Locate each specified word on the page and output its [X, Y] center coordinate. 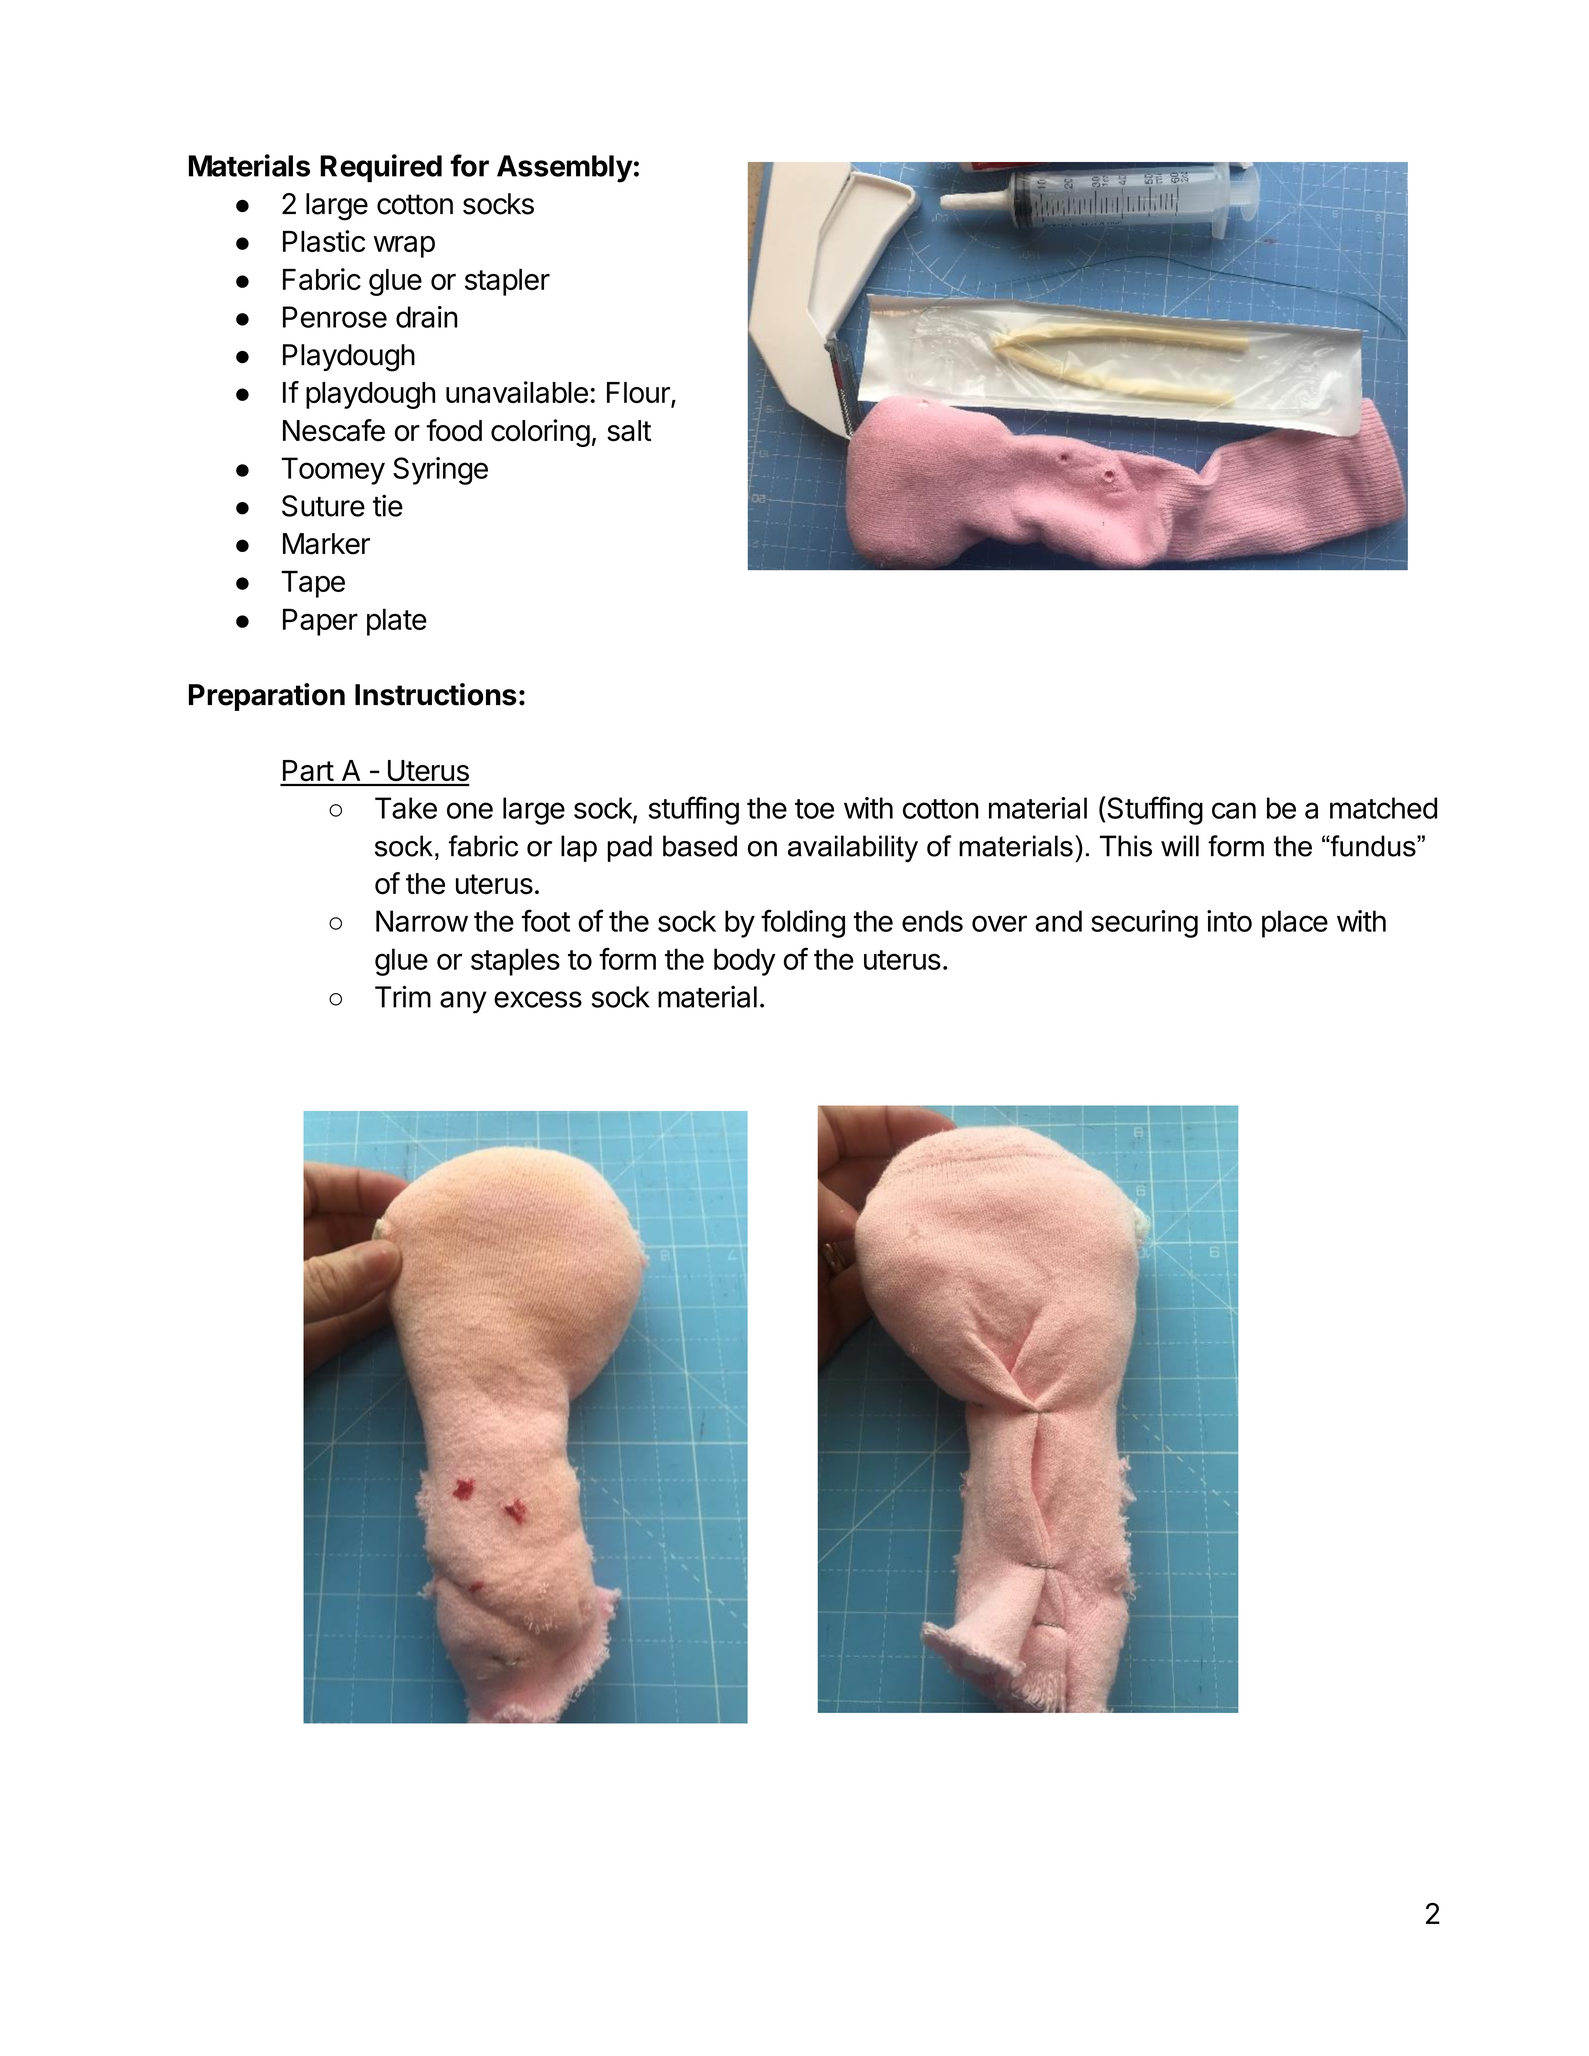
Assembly [565, 169]
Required [381, 168]
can [1234, 810]
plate [397, 622]
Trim [403, 996]
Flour [639, 394]
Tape [313, 584]
